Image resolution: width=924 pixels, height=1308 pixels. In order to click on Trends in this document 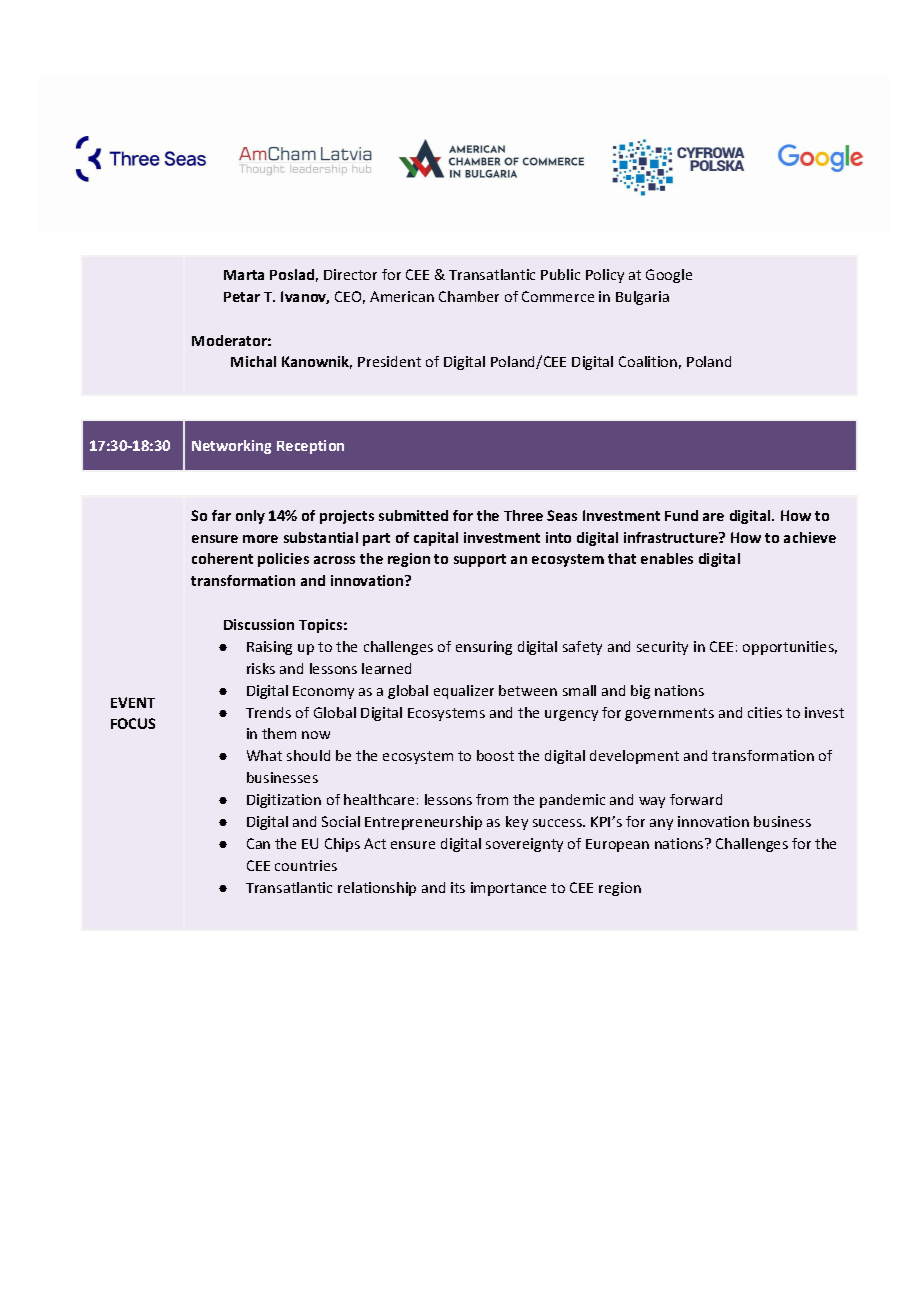, I will do `click(268, 712)`.
